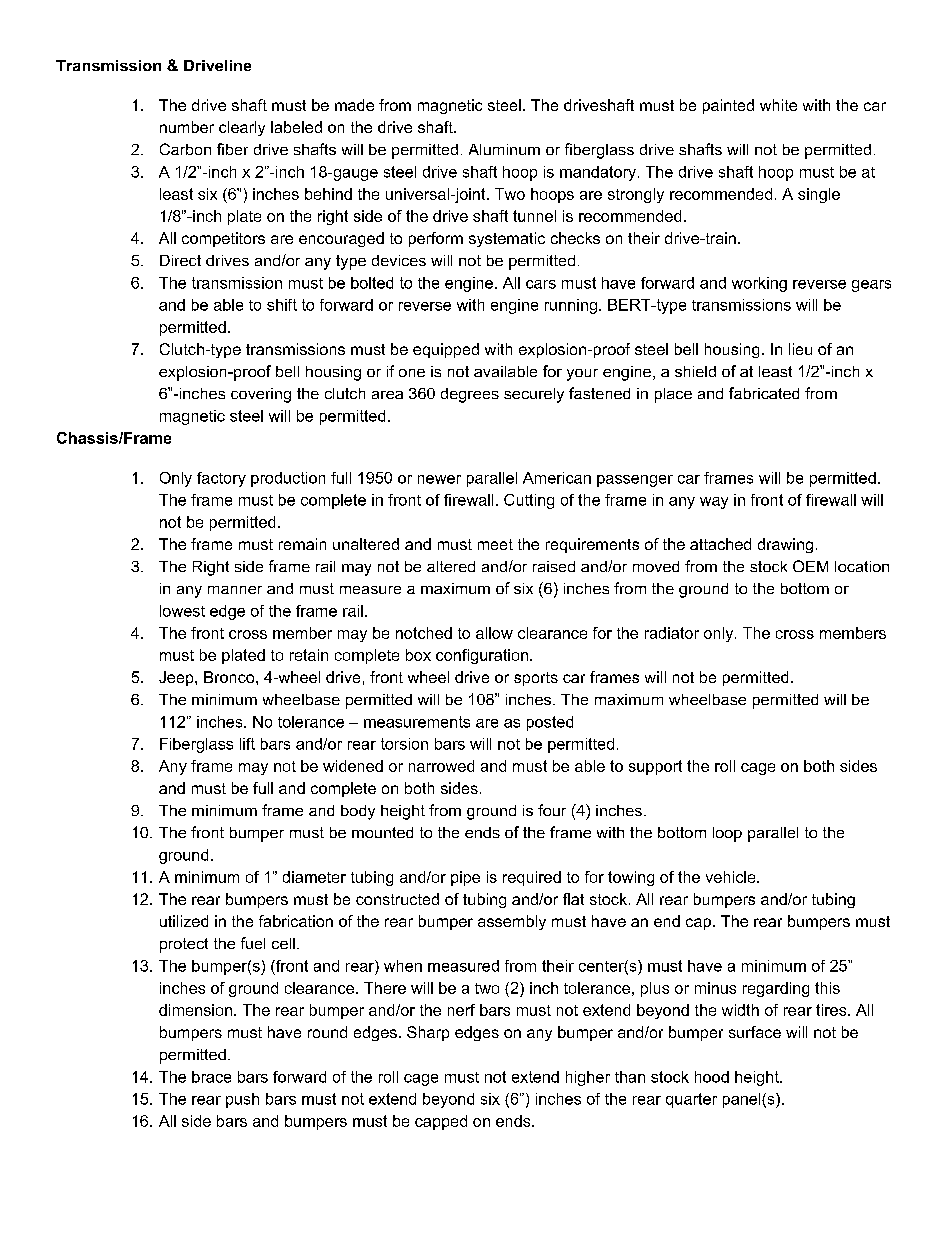  What do you see at coordinates (504, 149) in the screenshot?
I see `Aluminum` at bounding box center [504, 149].
